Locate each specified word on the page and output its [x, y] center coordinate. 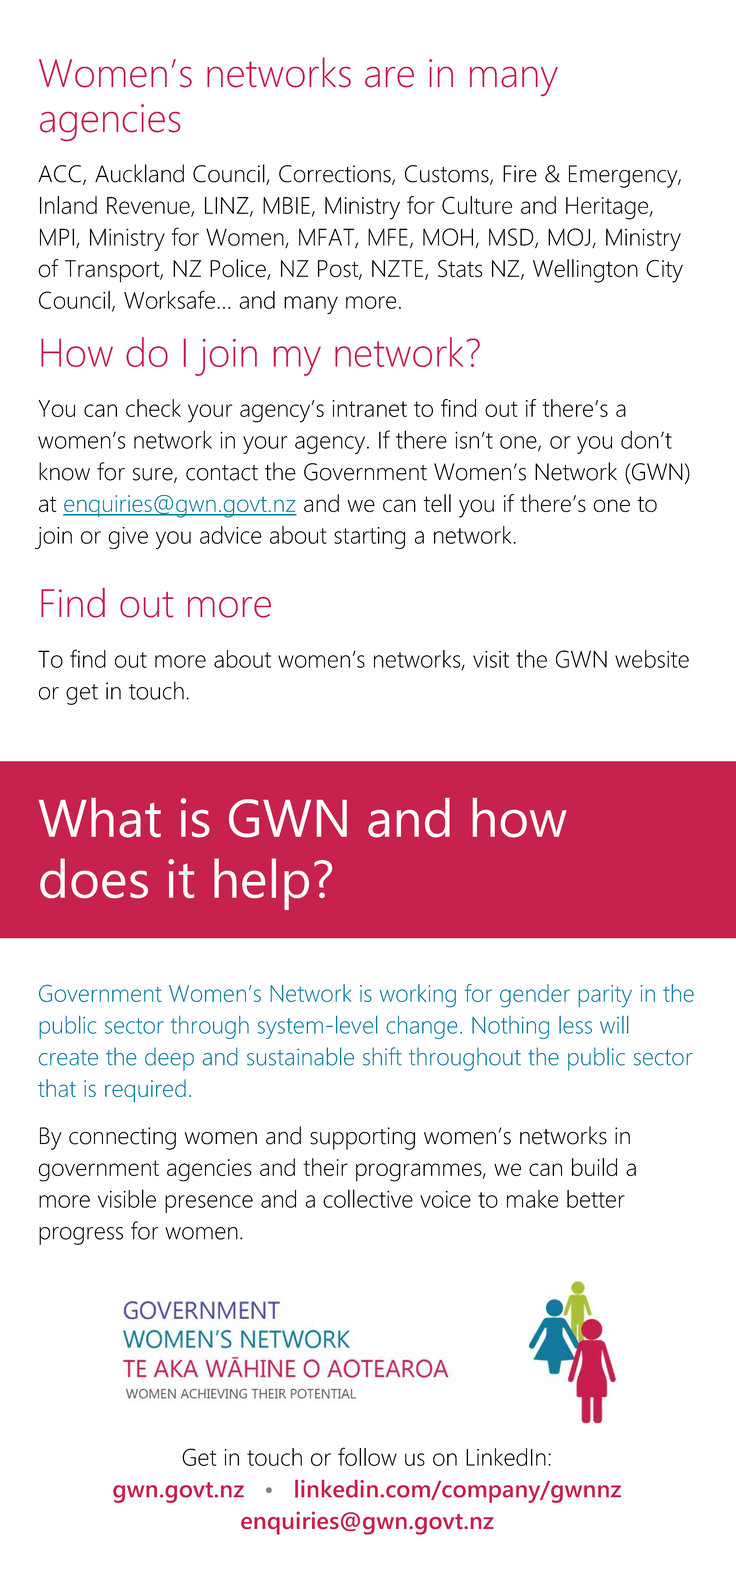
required [145, 1090]
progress [81, 1236]
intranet [369, 408]
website [652, 659]
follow [367, 1456]
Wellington [585, 271]
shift [382, 1056]
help [261, 884]
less [575, 1025]
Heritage [608, 208]
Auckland [139, 173]
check [153, 408]
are [389, 77]
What [99, 818]
